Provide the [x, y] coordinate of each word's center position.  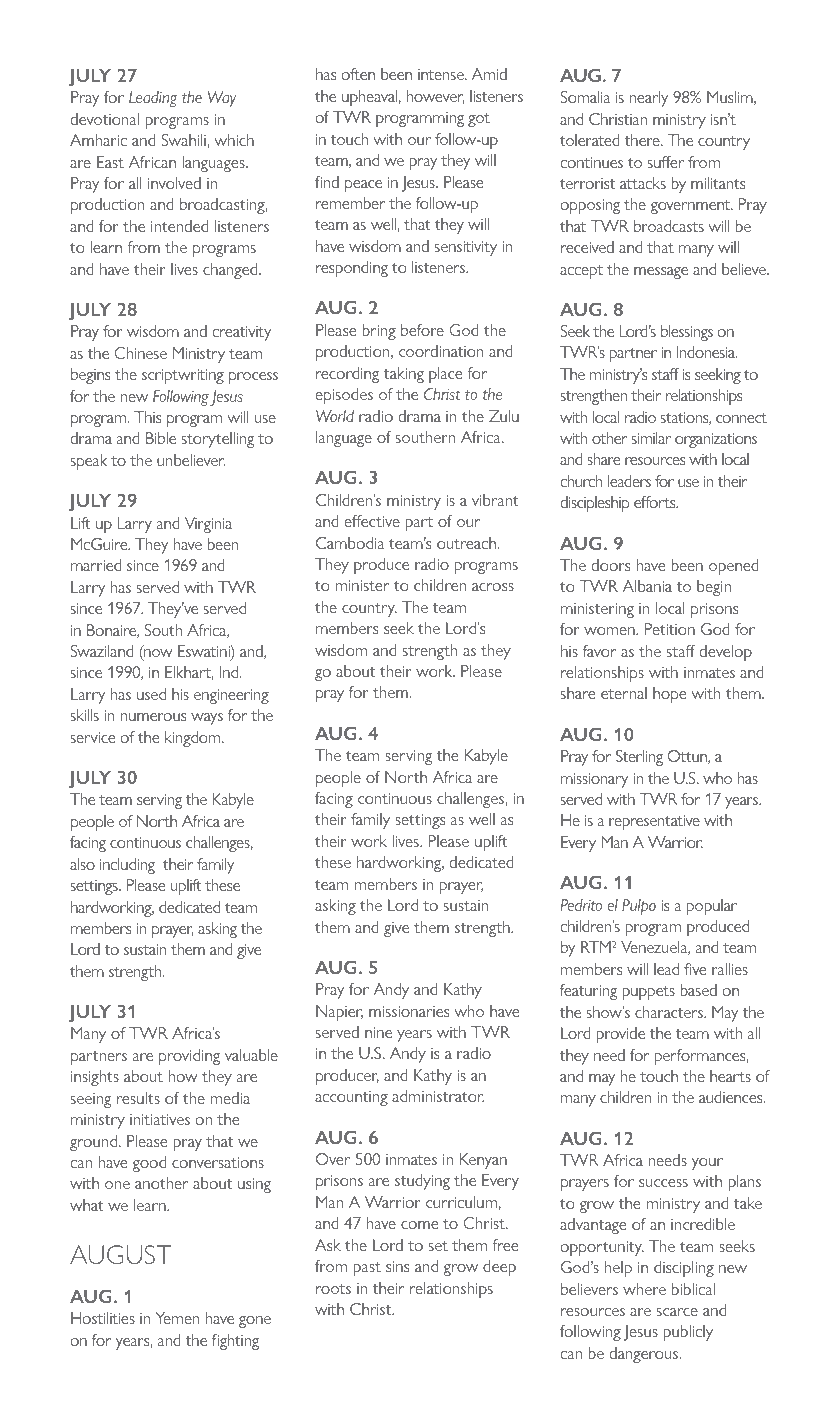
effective [372, 521]
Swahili [185, 140]
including [127, 866]
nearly [648, 99]
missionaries [409, 1011]
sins [397, 1266]
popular [712, 907]
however [435, 97]
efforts [656, 502]
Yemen [177, 1318]
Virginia [208, 525]
